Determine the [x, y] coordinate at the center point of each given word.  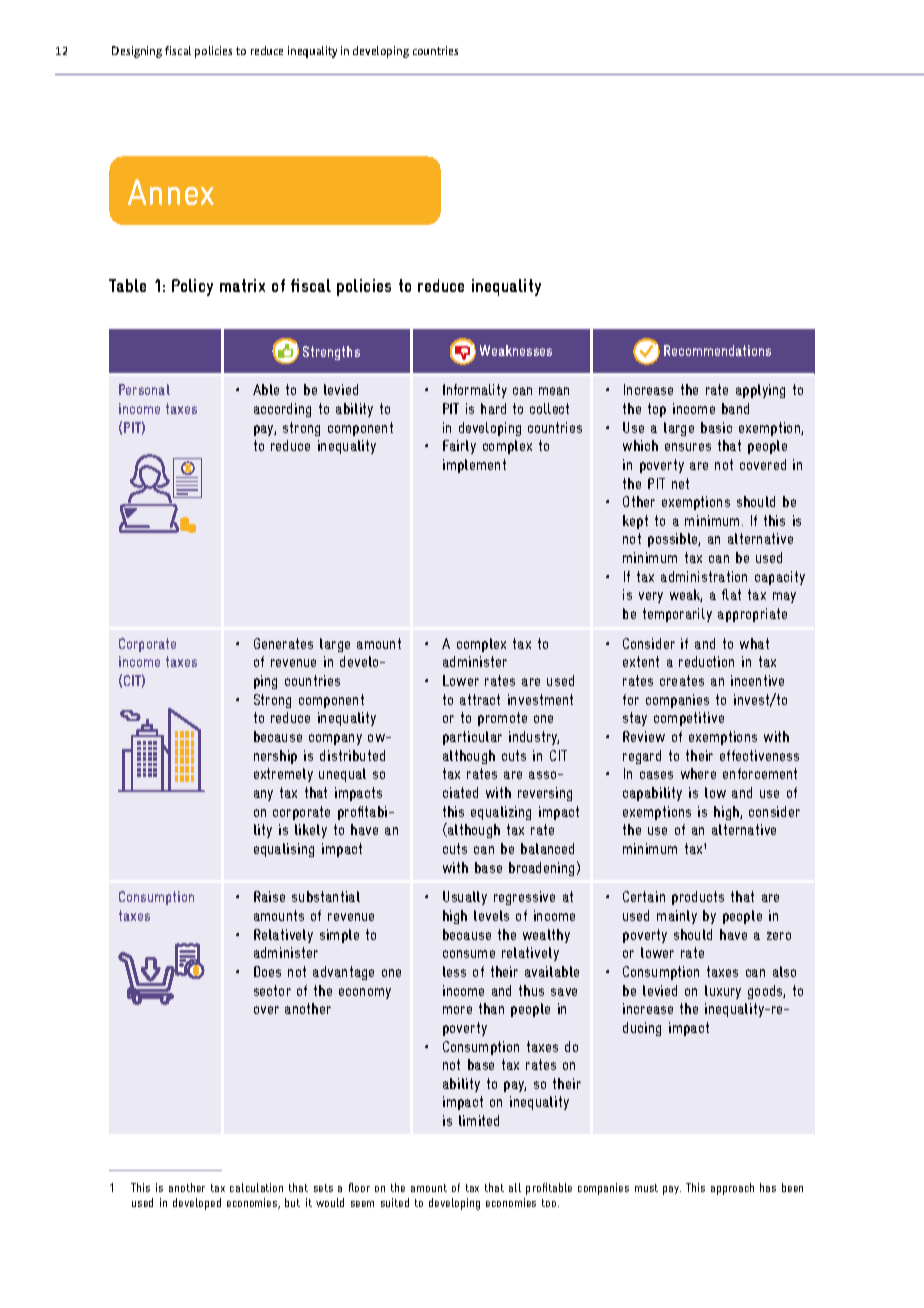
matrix [242, 285]
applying [760, 391]
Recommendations [717, 350]
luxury [723, 992]
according [282, 410]
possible [674, 540]
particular [472, 738]
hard [493, 408]
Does [267, 971]
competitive [689, 719]
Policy [192, 287]
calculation [256, 1187]
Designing [137, 52]
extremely [283, 775]
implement [474, 466]
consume [469, 954]
